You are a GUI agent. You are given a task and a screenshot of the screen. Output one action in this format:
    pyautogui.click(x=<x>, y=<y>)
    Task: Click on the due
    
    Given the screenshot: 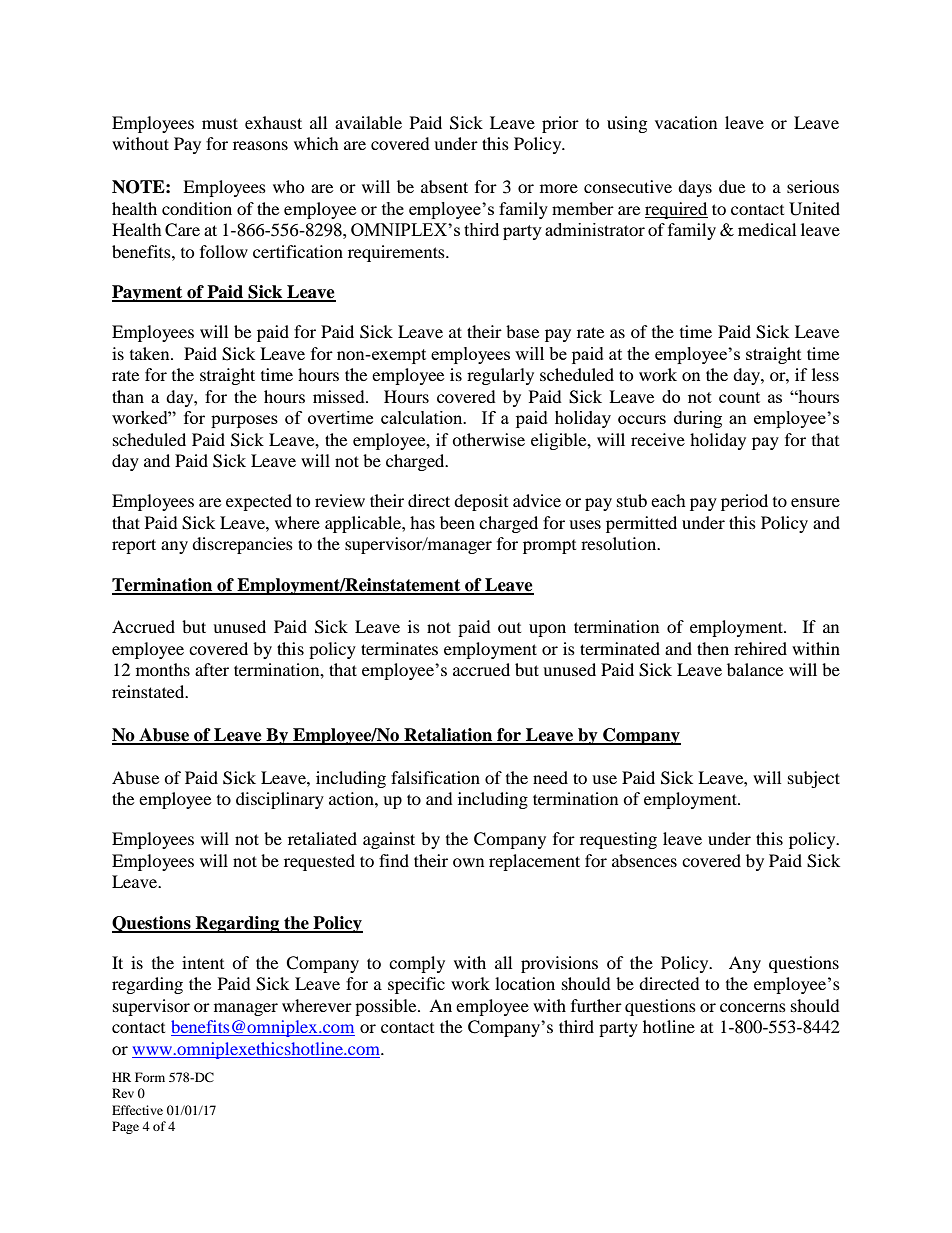 What is the action you would take?
    pyautogui.click(x=732, y=186)
